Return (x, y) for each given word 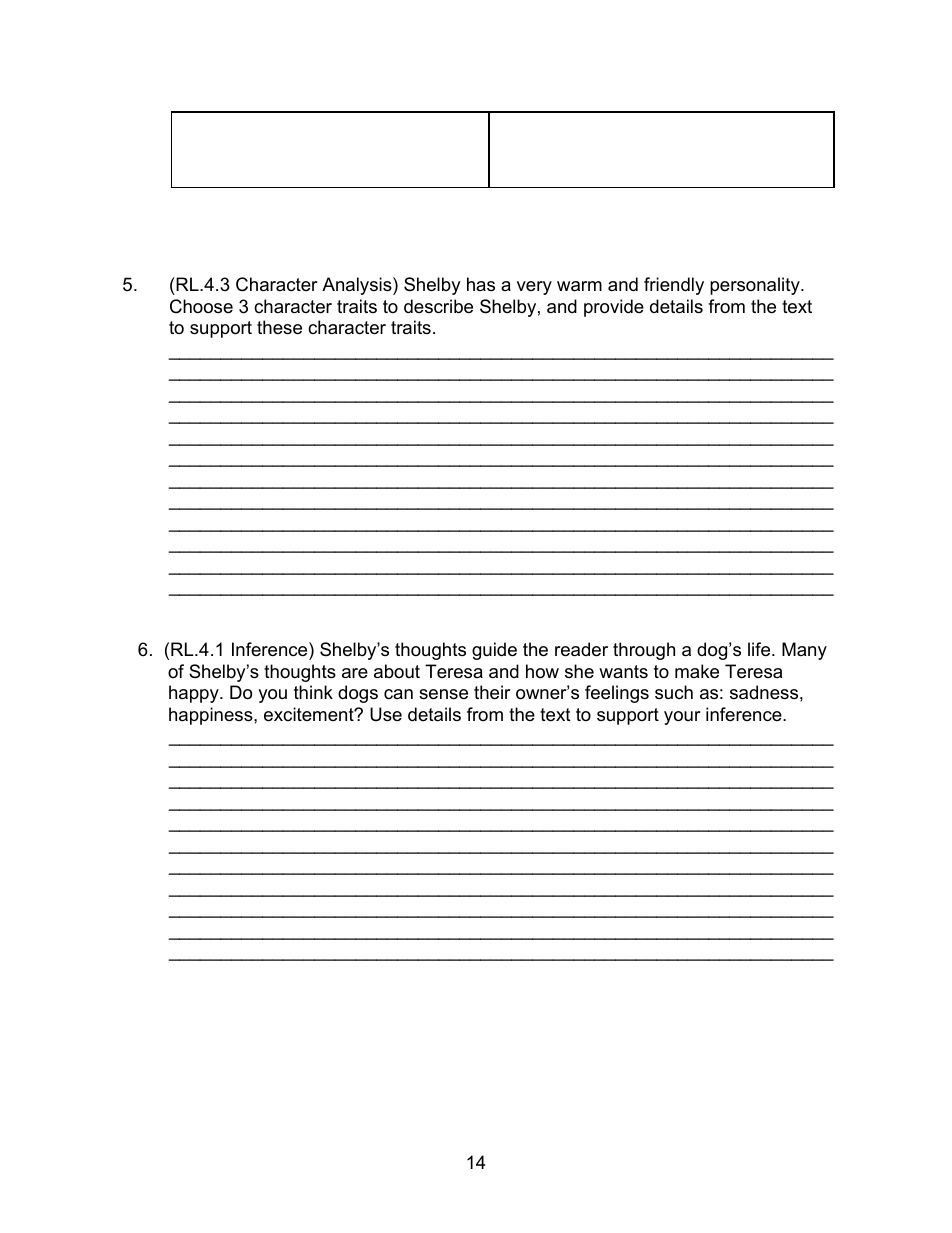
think (313, 692)
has (481, 284)
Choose (201, 306)
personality (756, 286)
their (492, 692)
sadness (764, 692)
